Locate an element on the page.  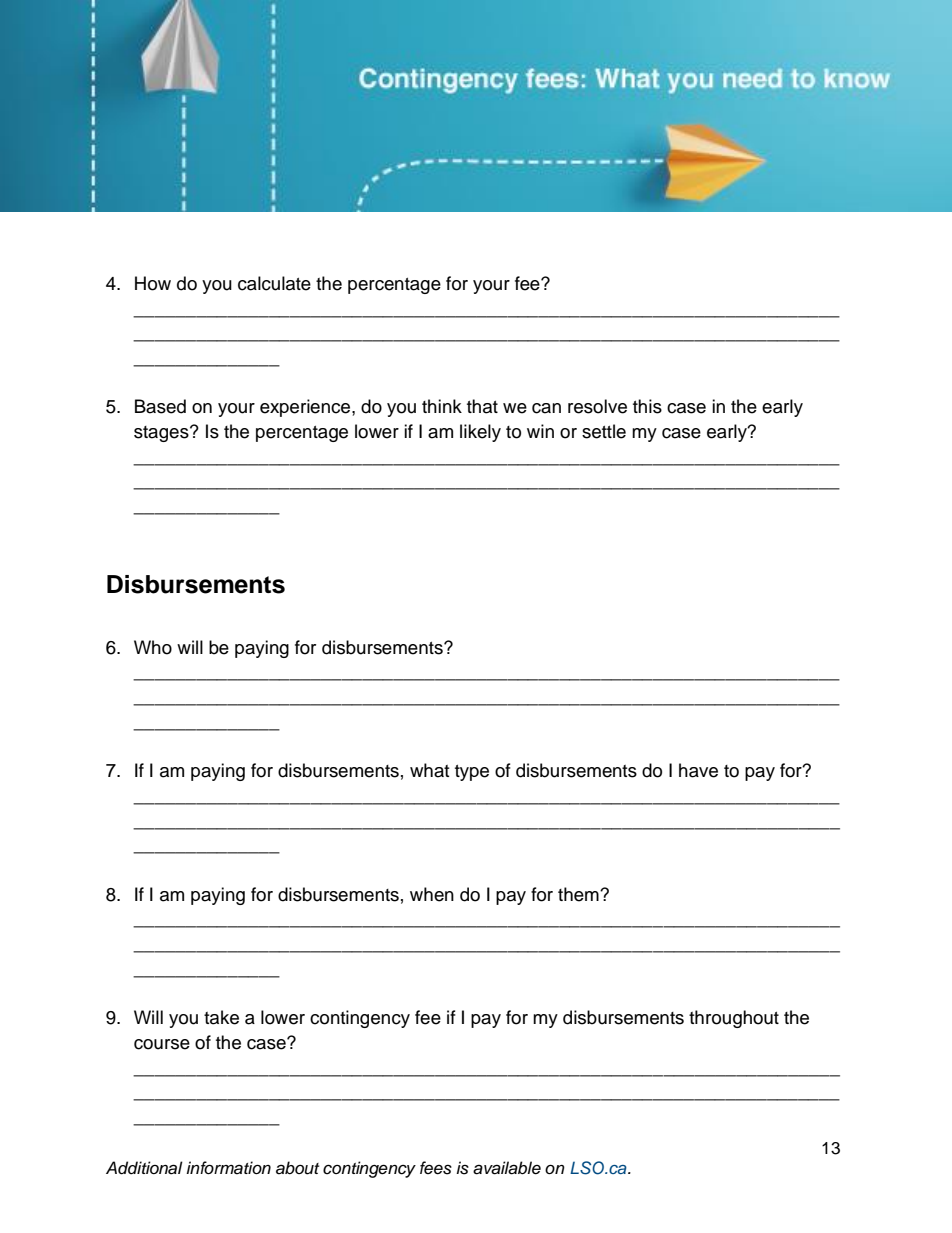
this is located at coordinates (647, 406).
